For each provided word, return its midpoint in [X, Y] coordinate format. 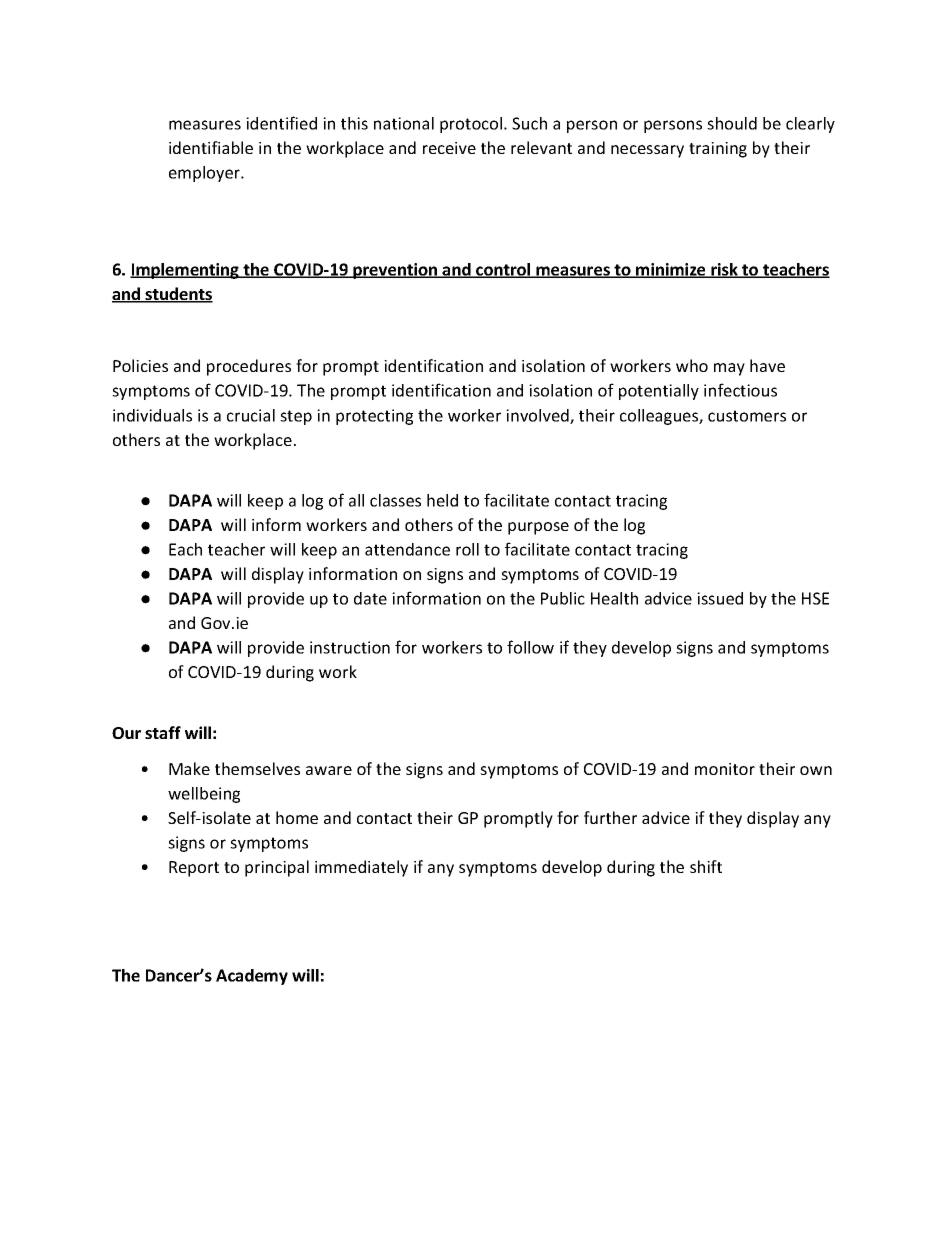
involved [538, 416]
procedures [249, 367]
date [370, 598]
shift [706, 866]
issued [720, 598]
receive [449, 148]
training [718, 150]
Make [189, 768]
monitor [725, 769]
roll [467, 549]
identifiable [211, 147]
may [729, 369]
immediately [361, 868]
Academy [252, 977]
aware [329, 770]
